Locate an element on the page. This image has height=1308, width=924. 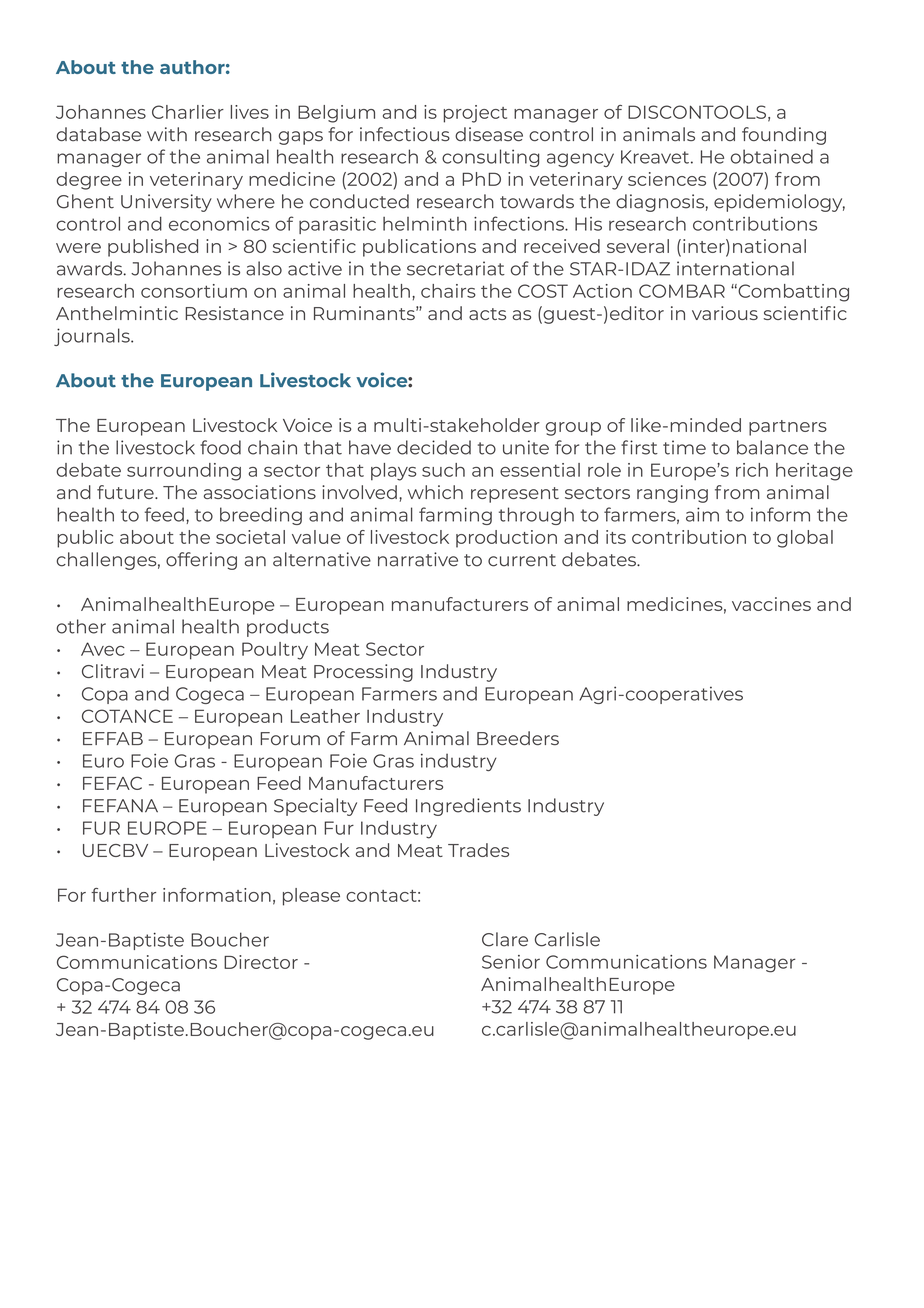
decided is located at coordinates (434, 447).
